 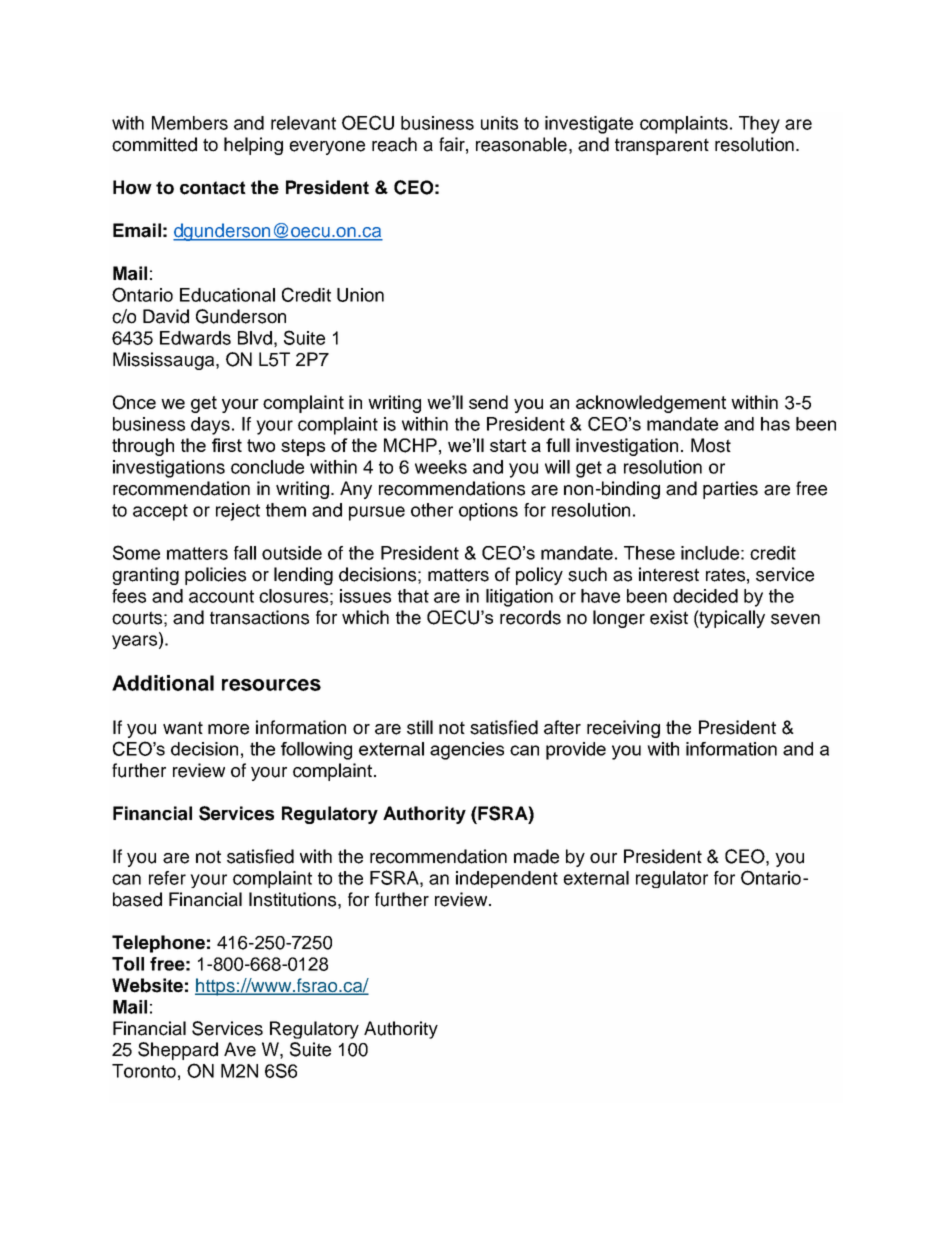 What do you see at coordinates (413, 596) in the document?
I see `that` at bounding box center [413, 596].
